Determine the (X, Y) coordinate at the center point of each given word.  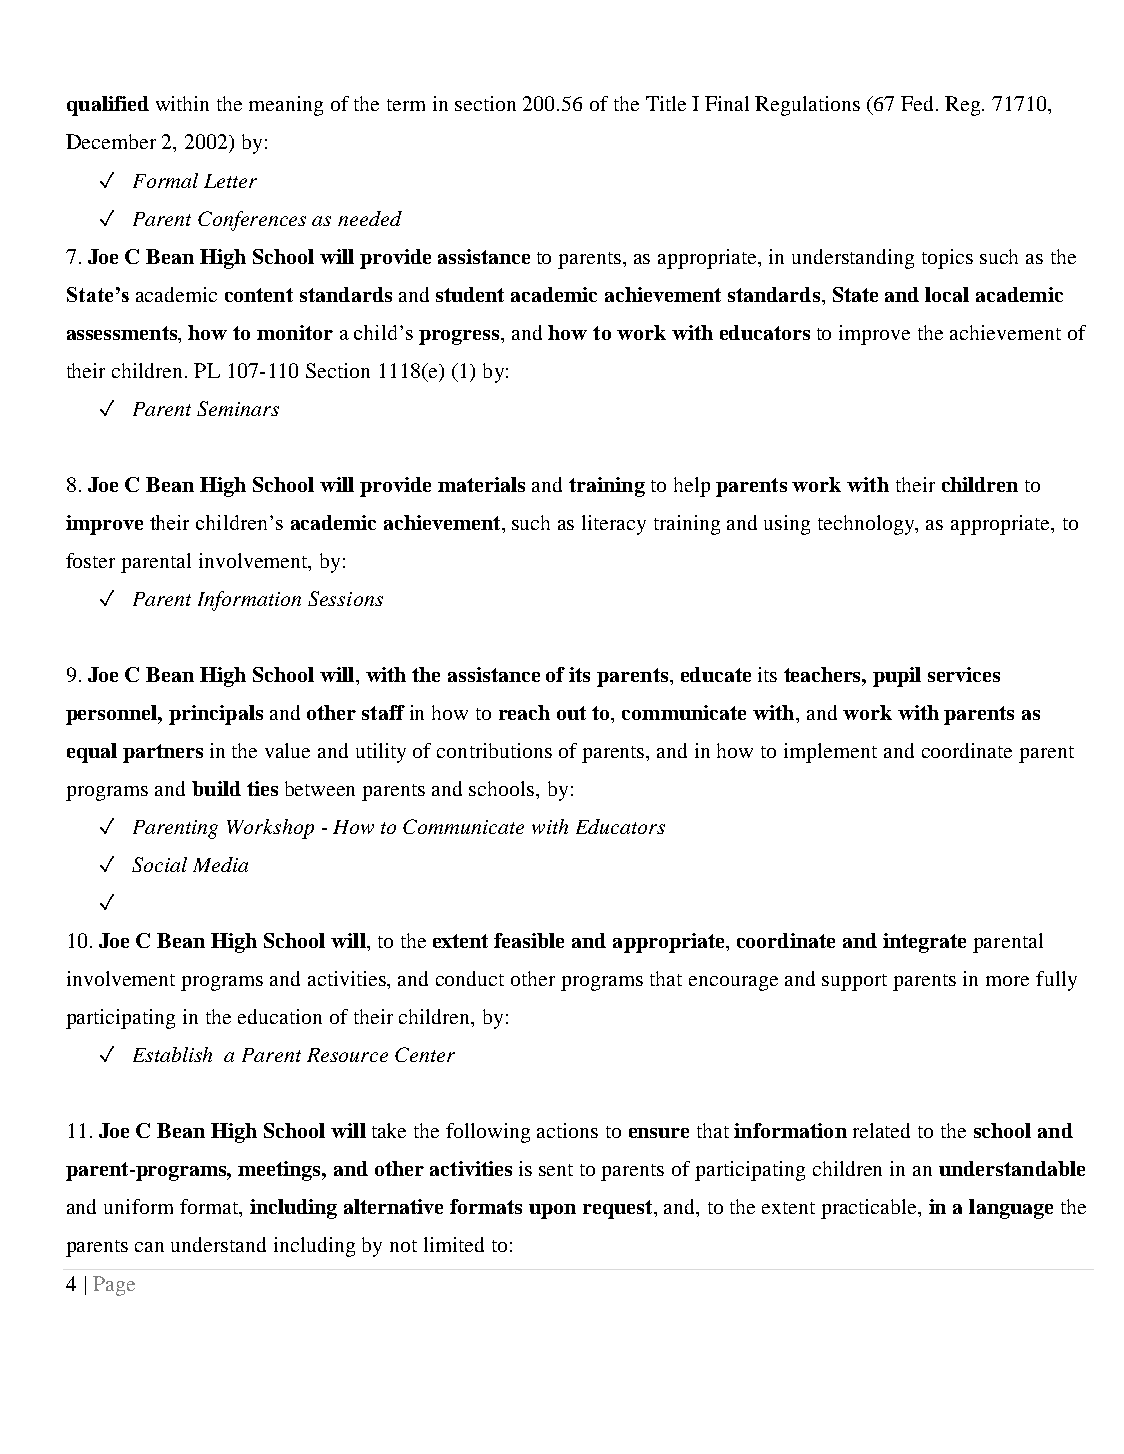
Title (666, 103)
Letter (230, 181)
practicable (870, 1209)
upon (552, 1211)
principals (216, 715)
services (964, 674)
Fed (919, 103)
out (571, 713)
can (149, 1247)
